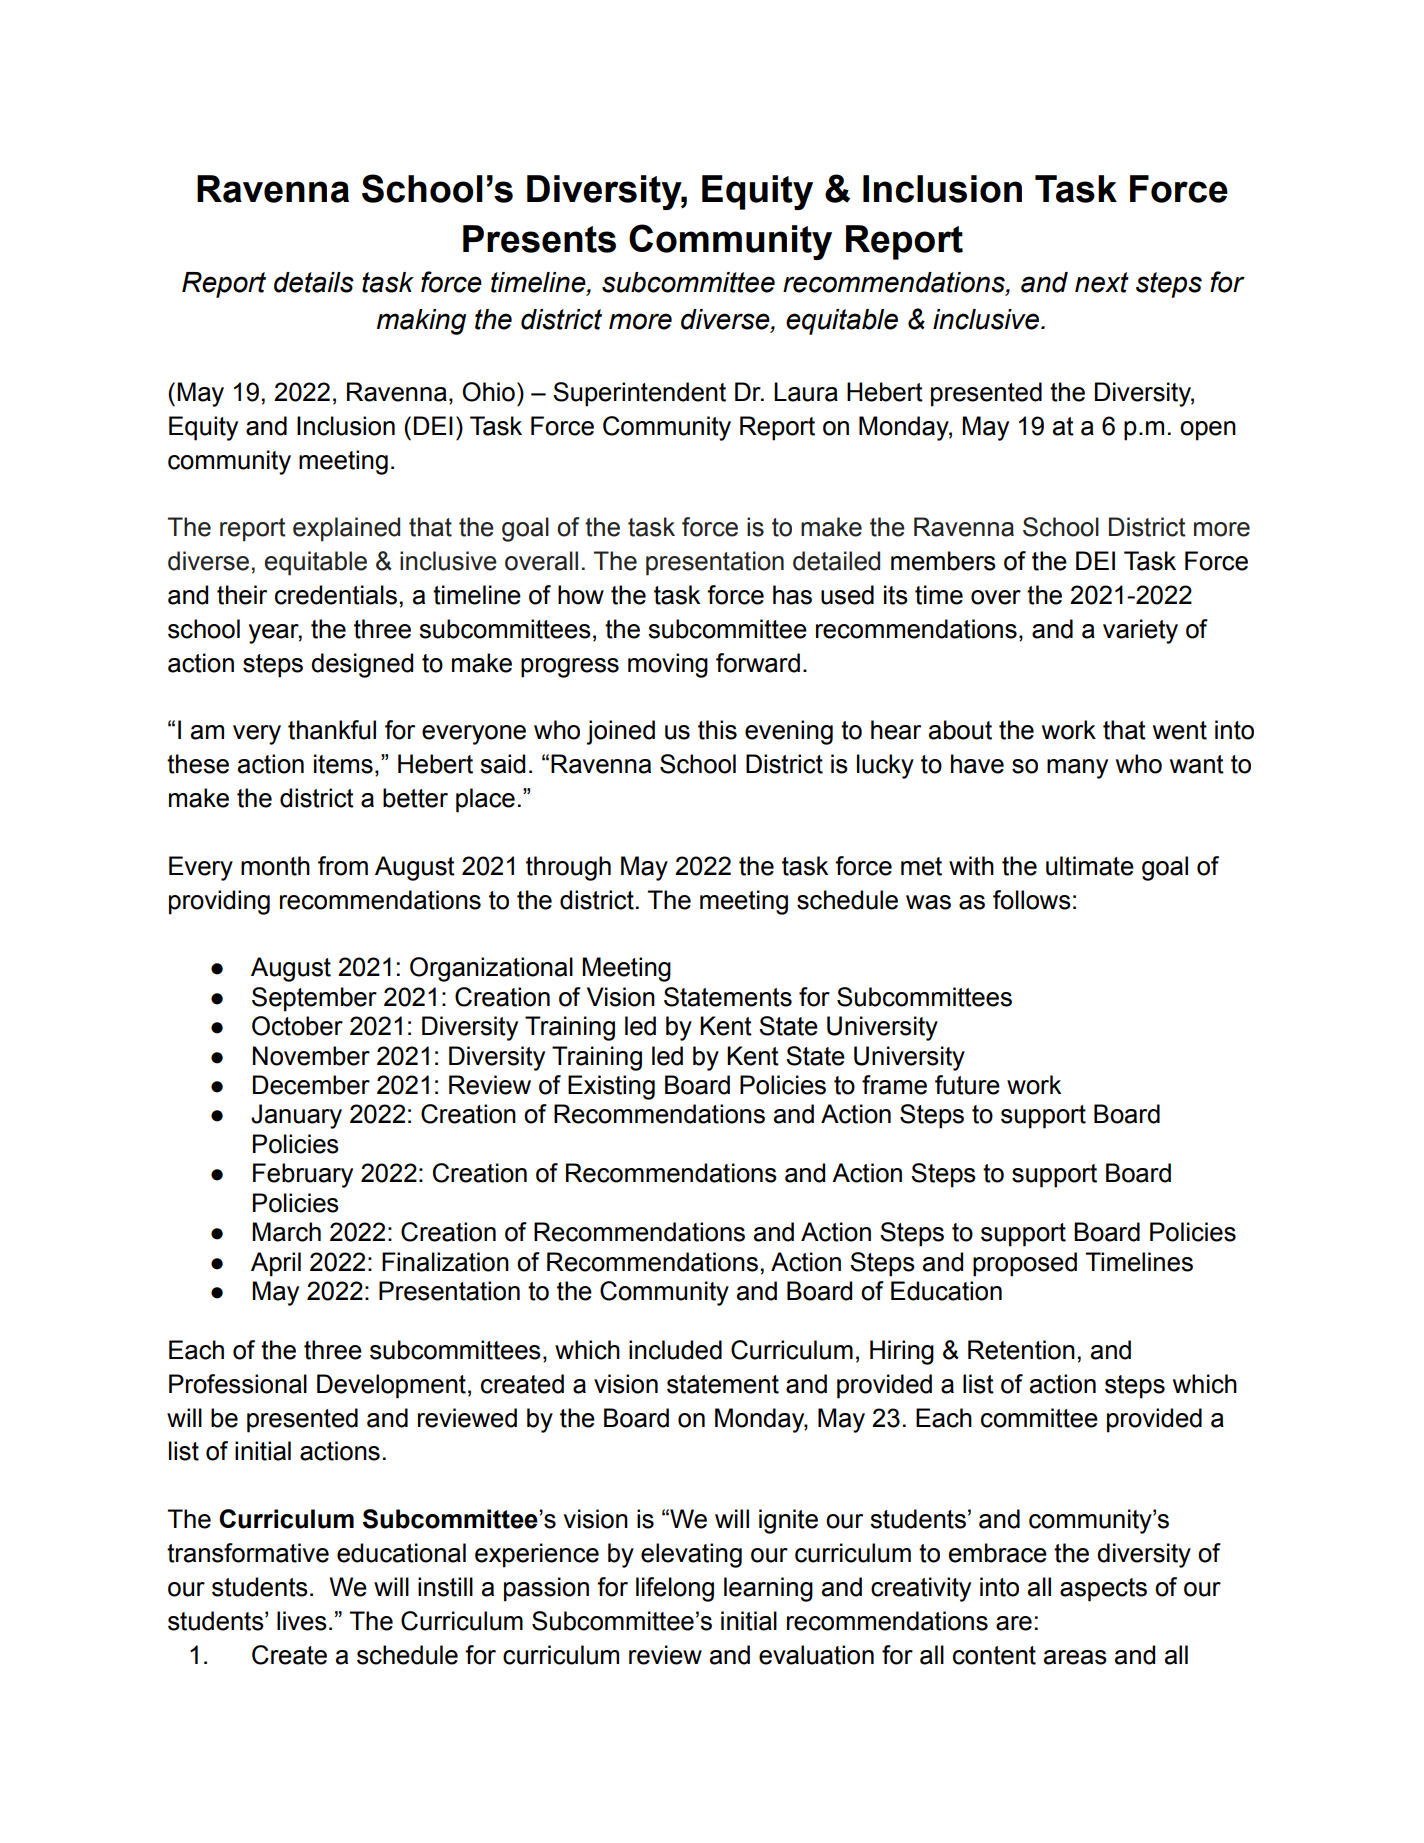  What do you see at coordinates (332, 730) in the screenshot?
I see `thankful` at bounding box center [332, 730].
